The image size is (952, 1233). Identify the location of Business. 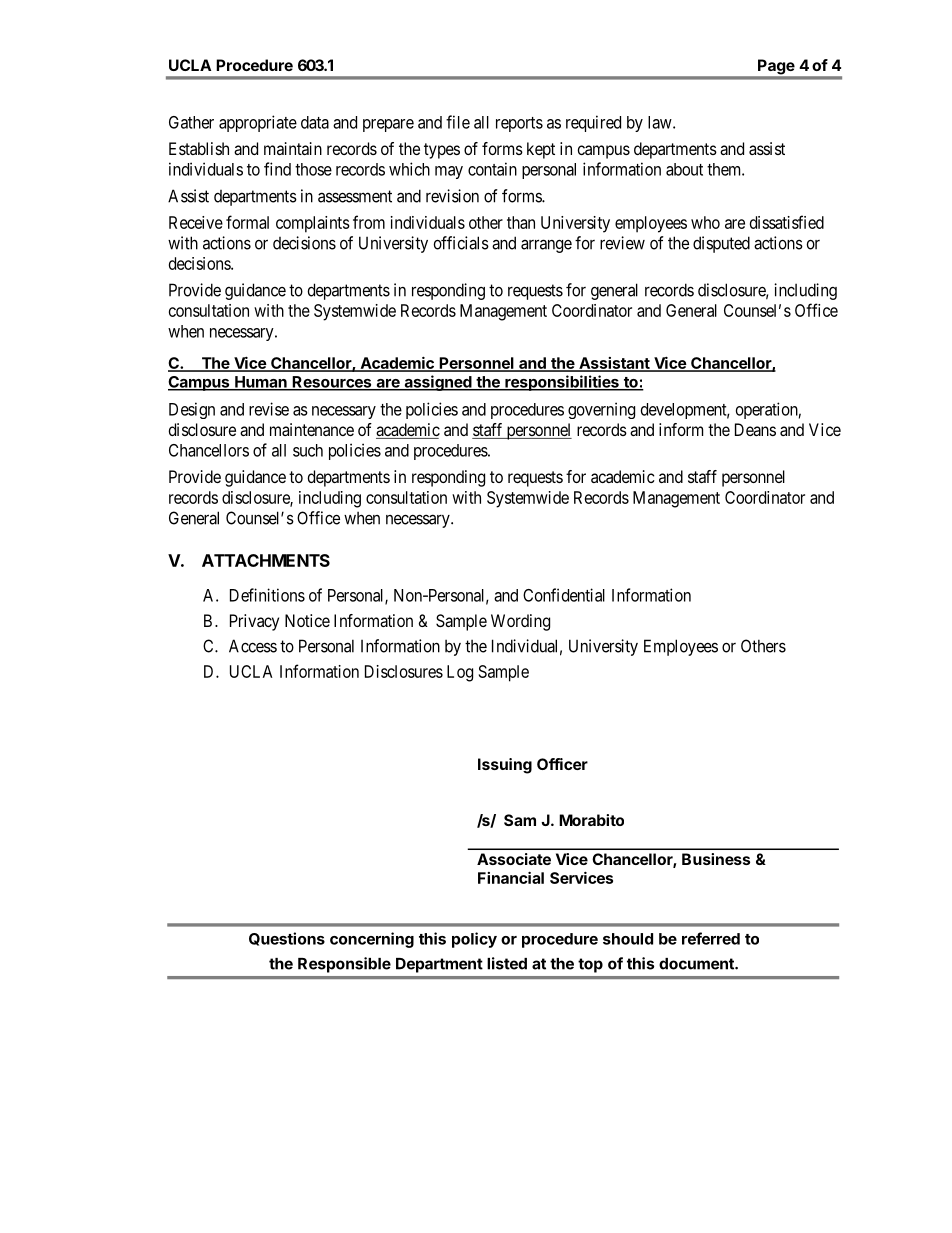
(716, 859).
